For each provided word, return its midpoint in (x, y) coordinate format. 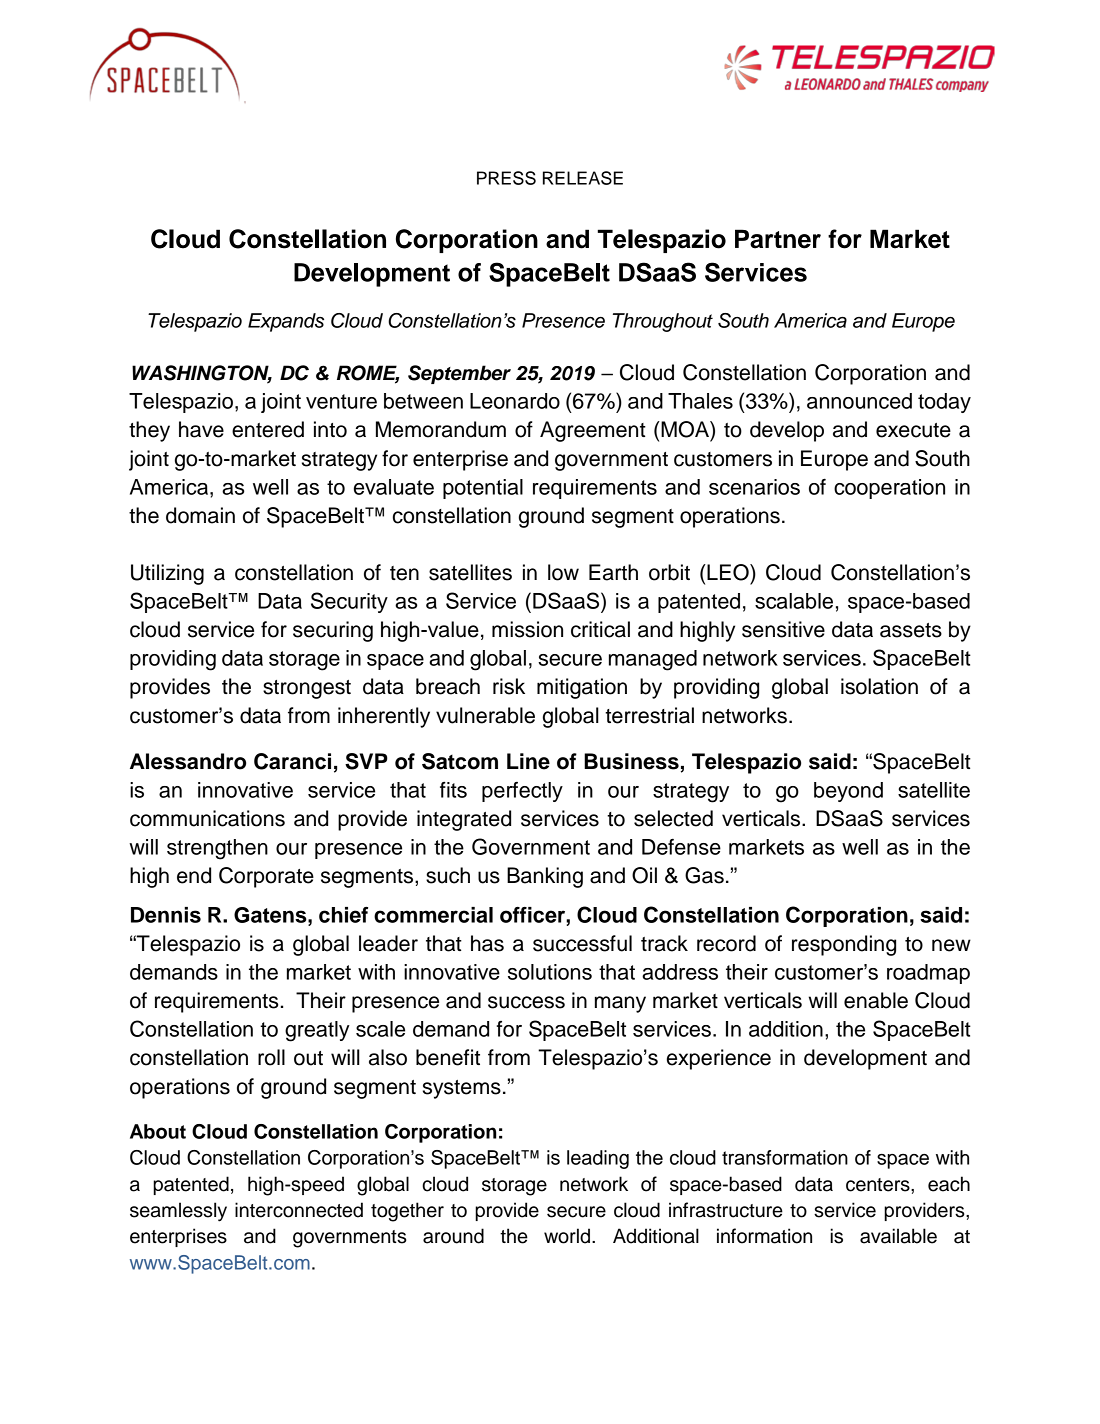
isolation (879, 686)
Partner (778, 239)
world (567, 1236)
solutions (550, 972)
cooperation (889, 489)
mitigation (582, 688)
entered (268, 429)
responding (844, 945)
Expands (286, 322)
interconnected (299, 1210)
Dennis (166, 915)
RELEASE (583, 178)
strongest (307, 689)
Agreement (593, 431)
